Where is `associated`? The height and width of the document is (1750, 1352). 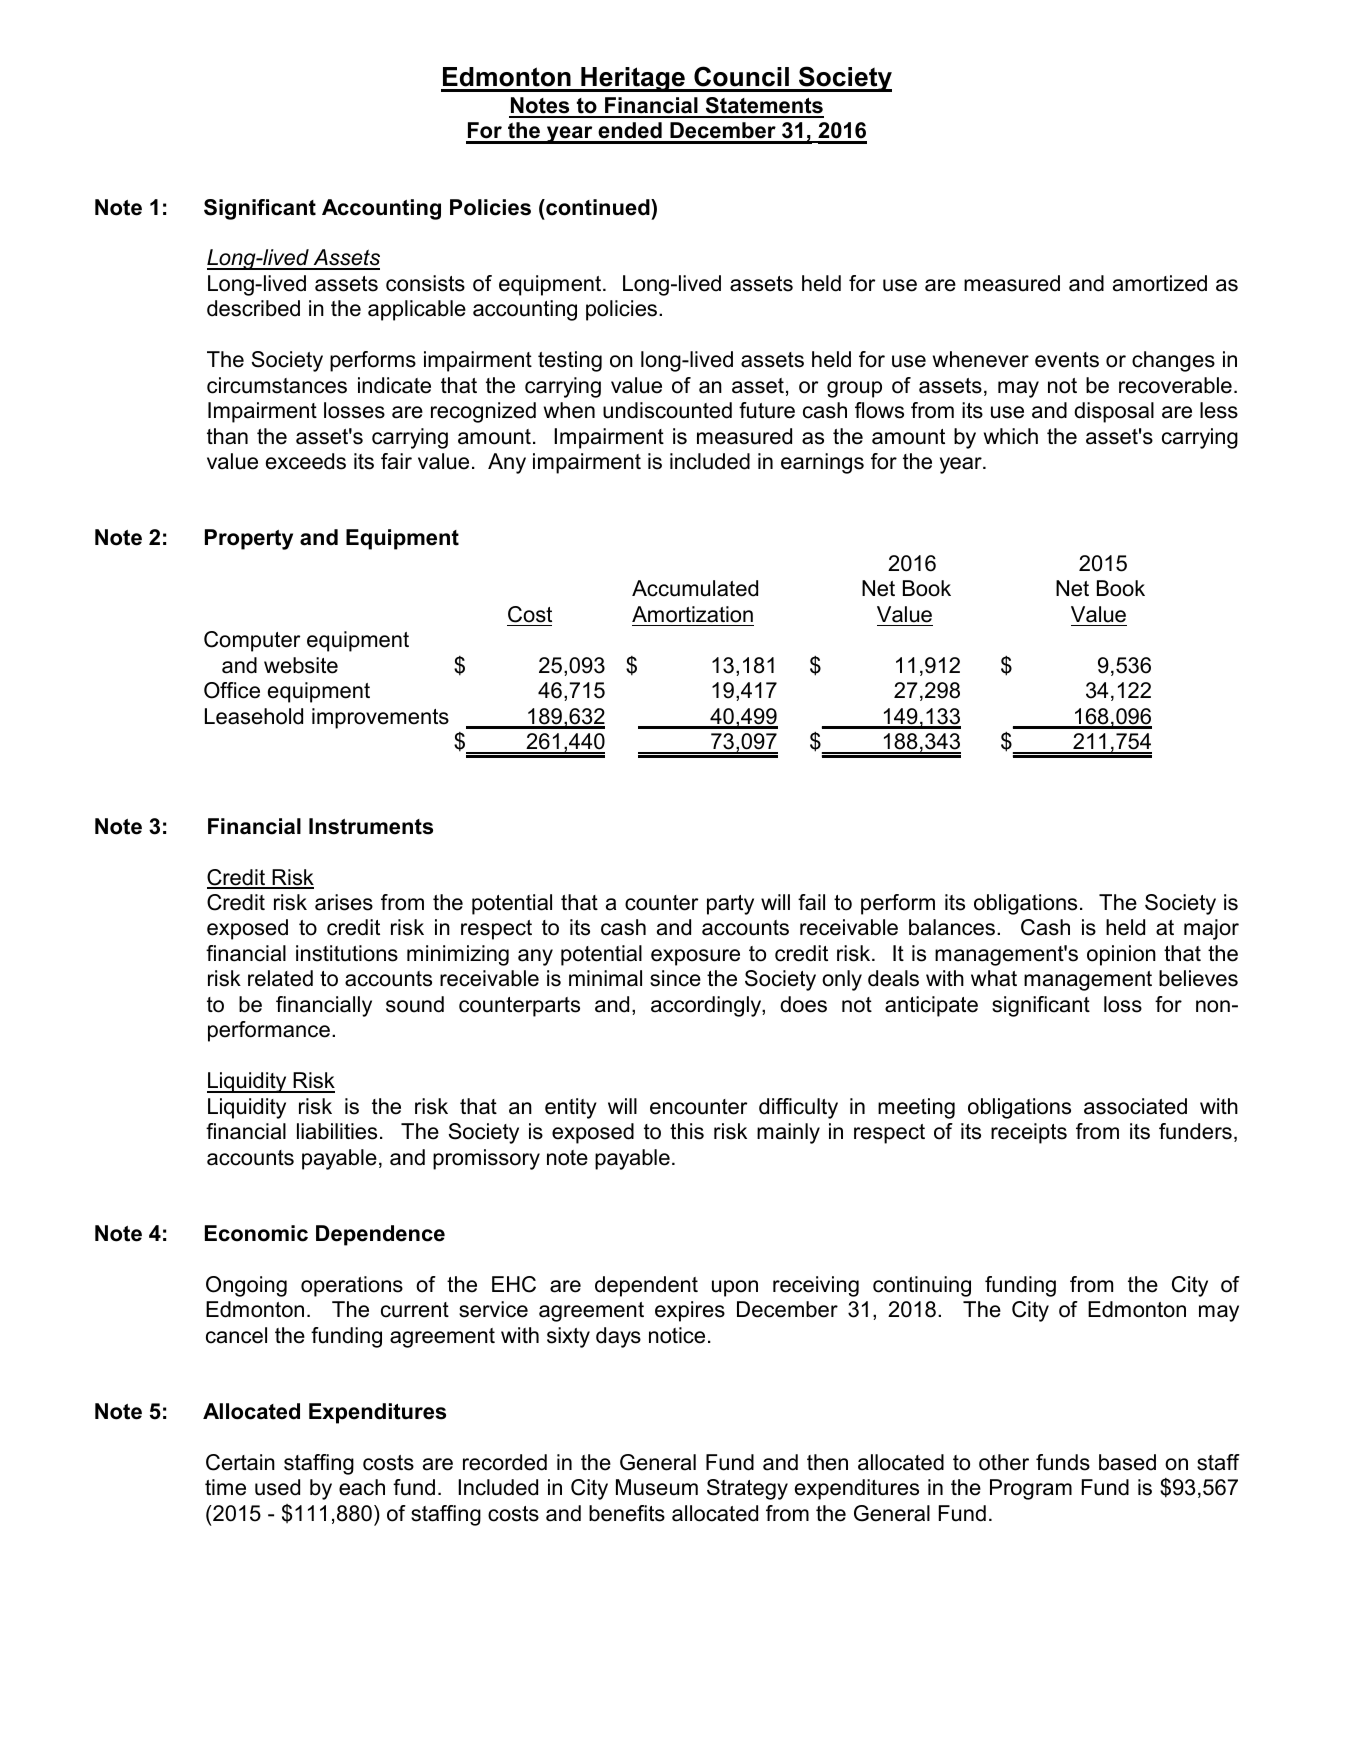 associated is located at coordinates (1135, 1106).
